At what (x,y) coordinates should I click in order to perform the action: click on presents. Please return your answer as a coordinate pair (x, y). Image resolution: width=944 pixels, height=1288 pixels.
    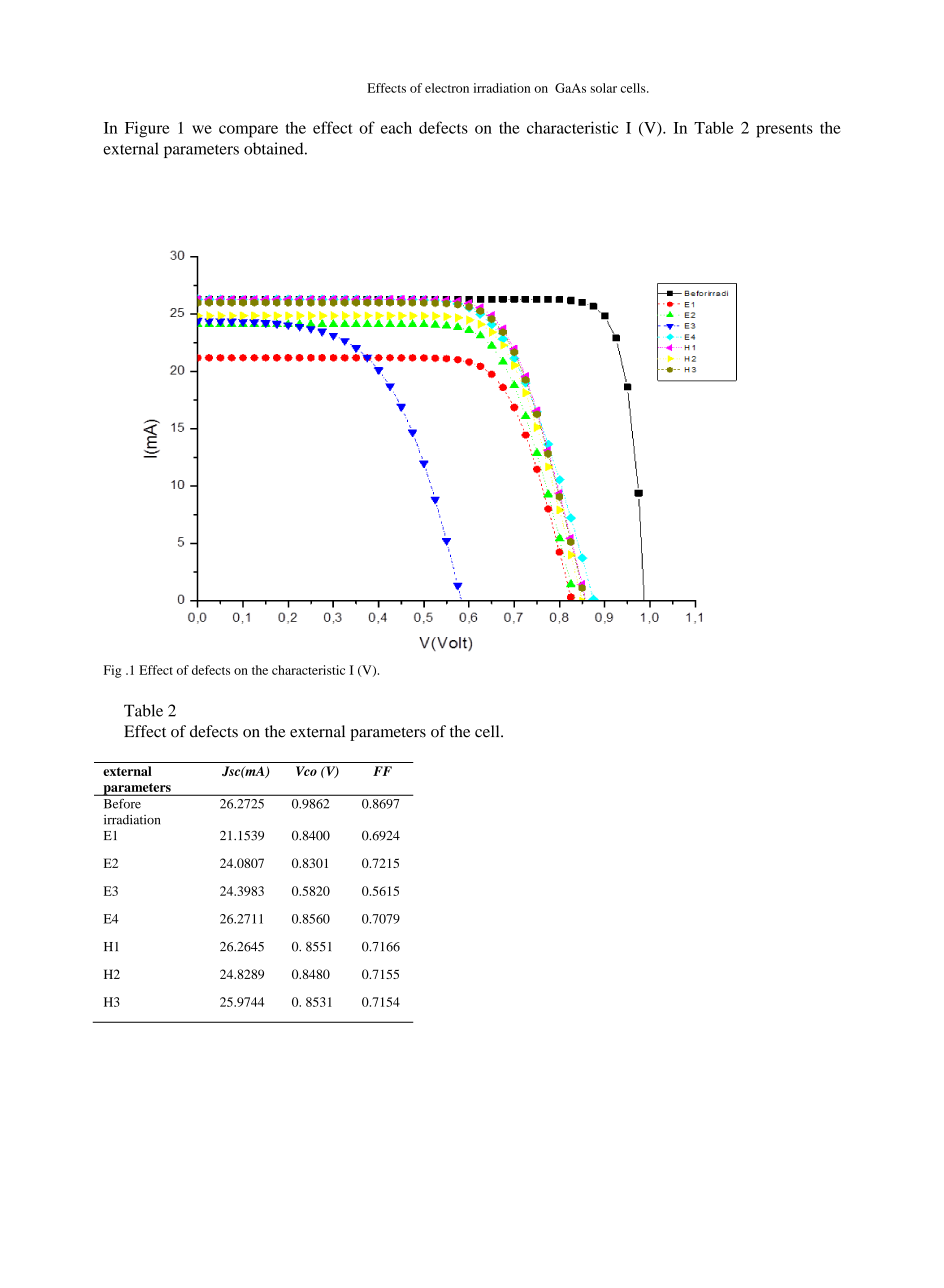
    Looking at the image, I should click on (784, 131).
